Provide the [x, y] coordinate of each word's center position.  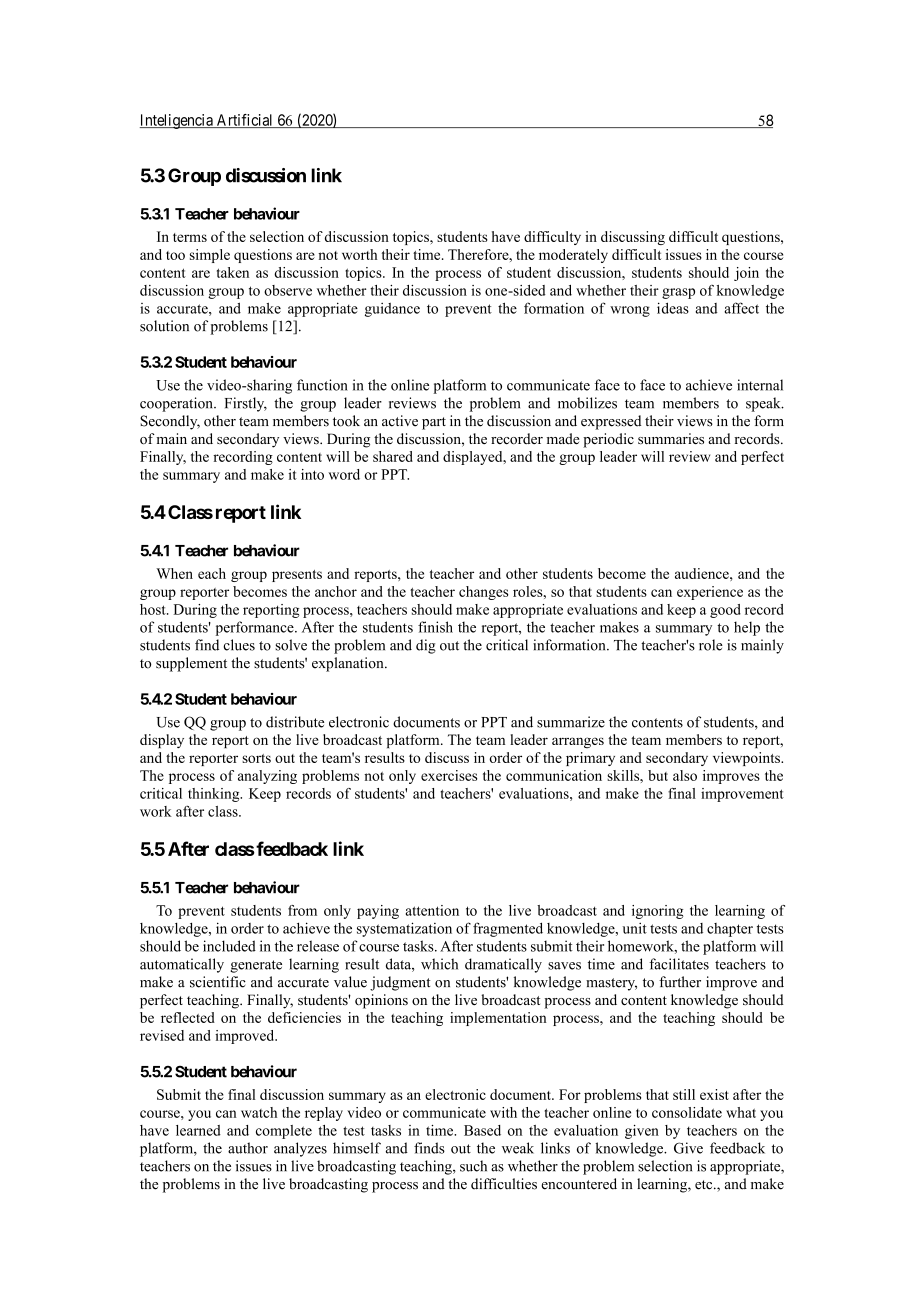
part [434, 423]
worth [359, 254]
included [229, 946]
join [746, 274]
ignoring [657, 912]
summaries [671, 438]
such [473, 1166]
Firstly [246, 404]
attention [432, 910]
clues [239, 645]
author [248, 1148]
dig [426, 646]
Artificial [245, 121]
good [725, 611]
